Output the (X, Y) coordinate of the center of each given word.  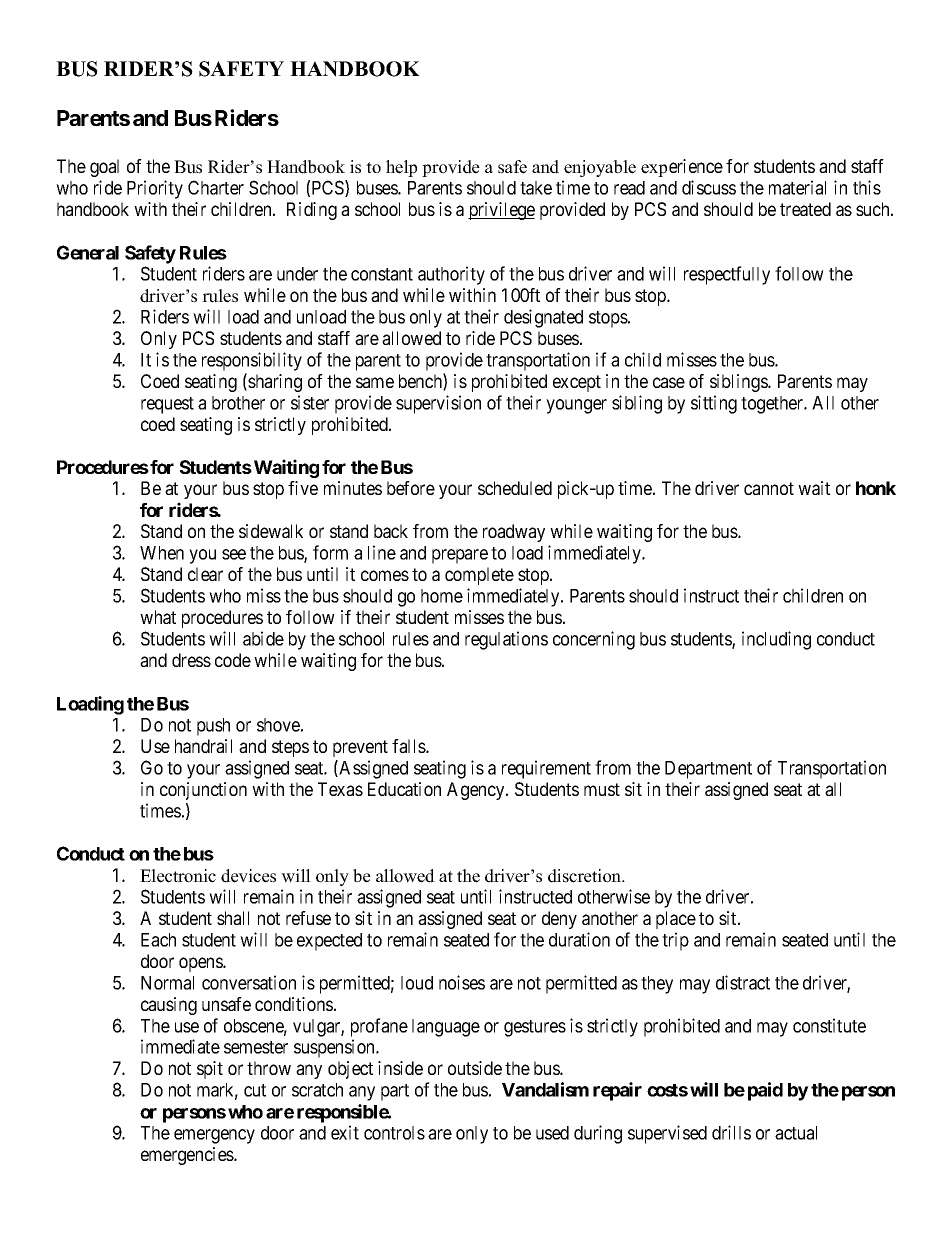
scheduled (515, 488)
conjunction (203, 791)
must (602, 789)
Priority (155, 189)
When (162, 553)
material (797, 187)
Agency (477, 791)
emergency (214, 1136)
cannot (769, 488)
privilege (501, 211)
